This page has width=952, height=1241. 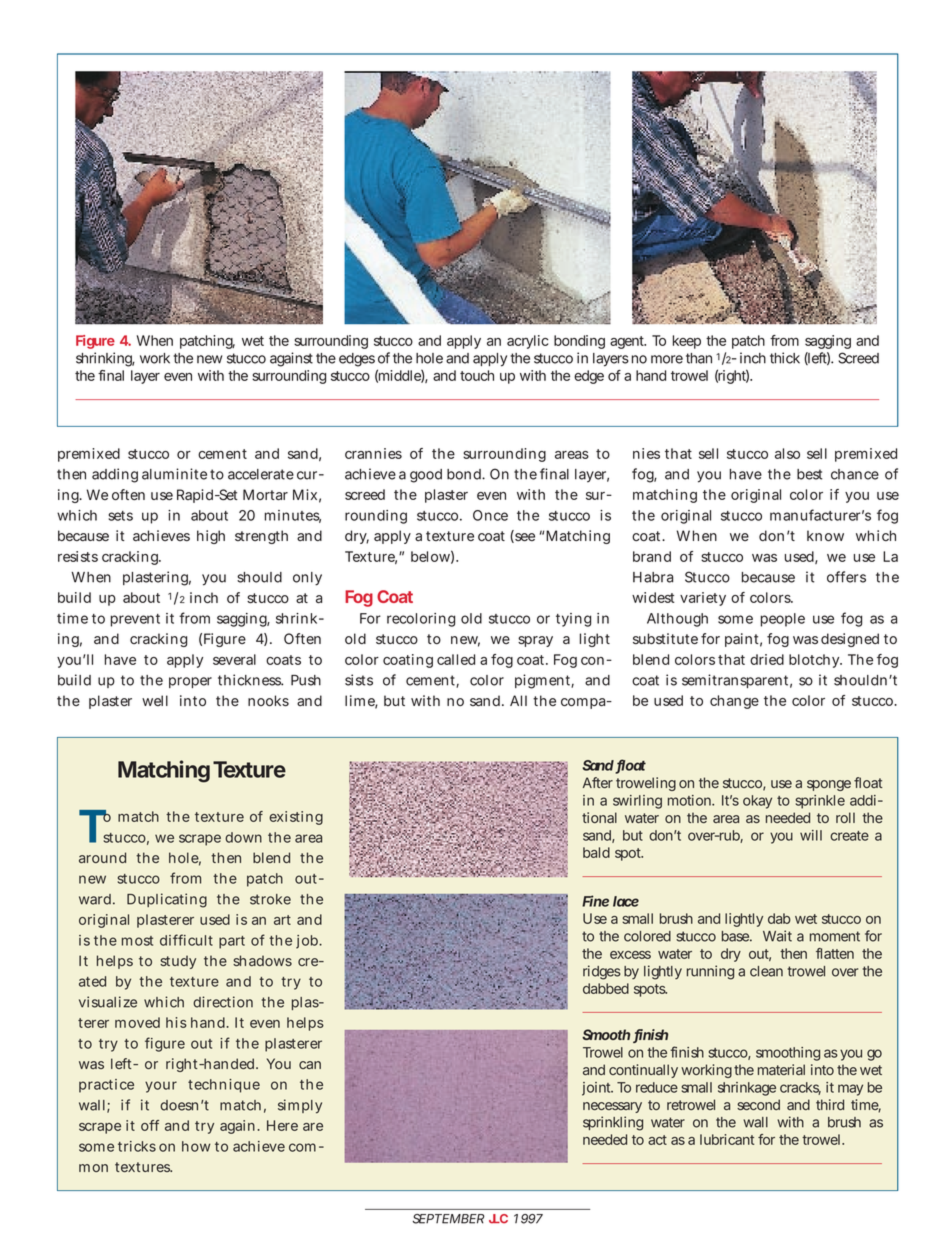 I want to click on lubricant, so click(x=727, y=1139).
